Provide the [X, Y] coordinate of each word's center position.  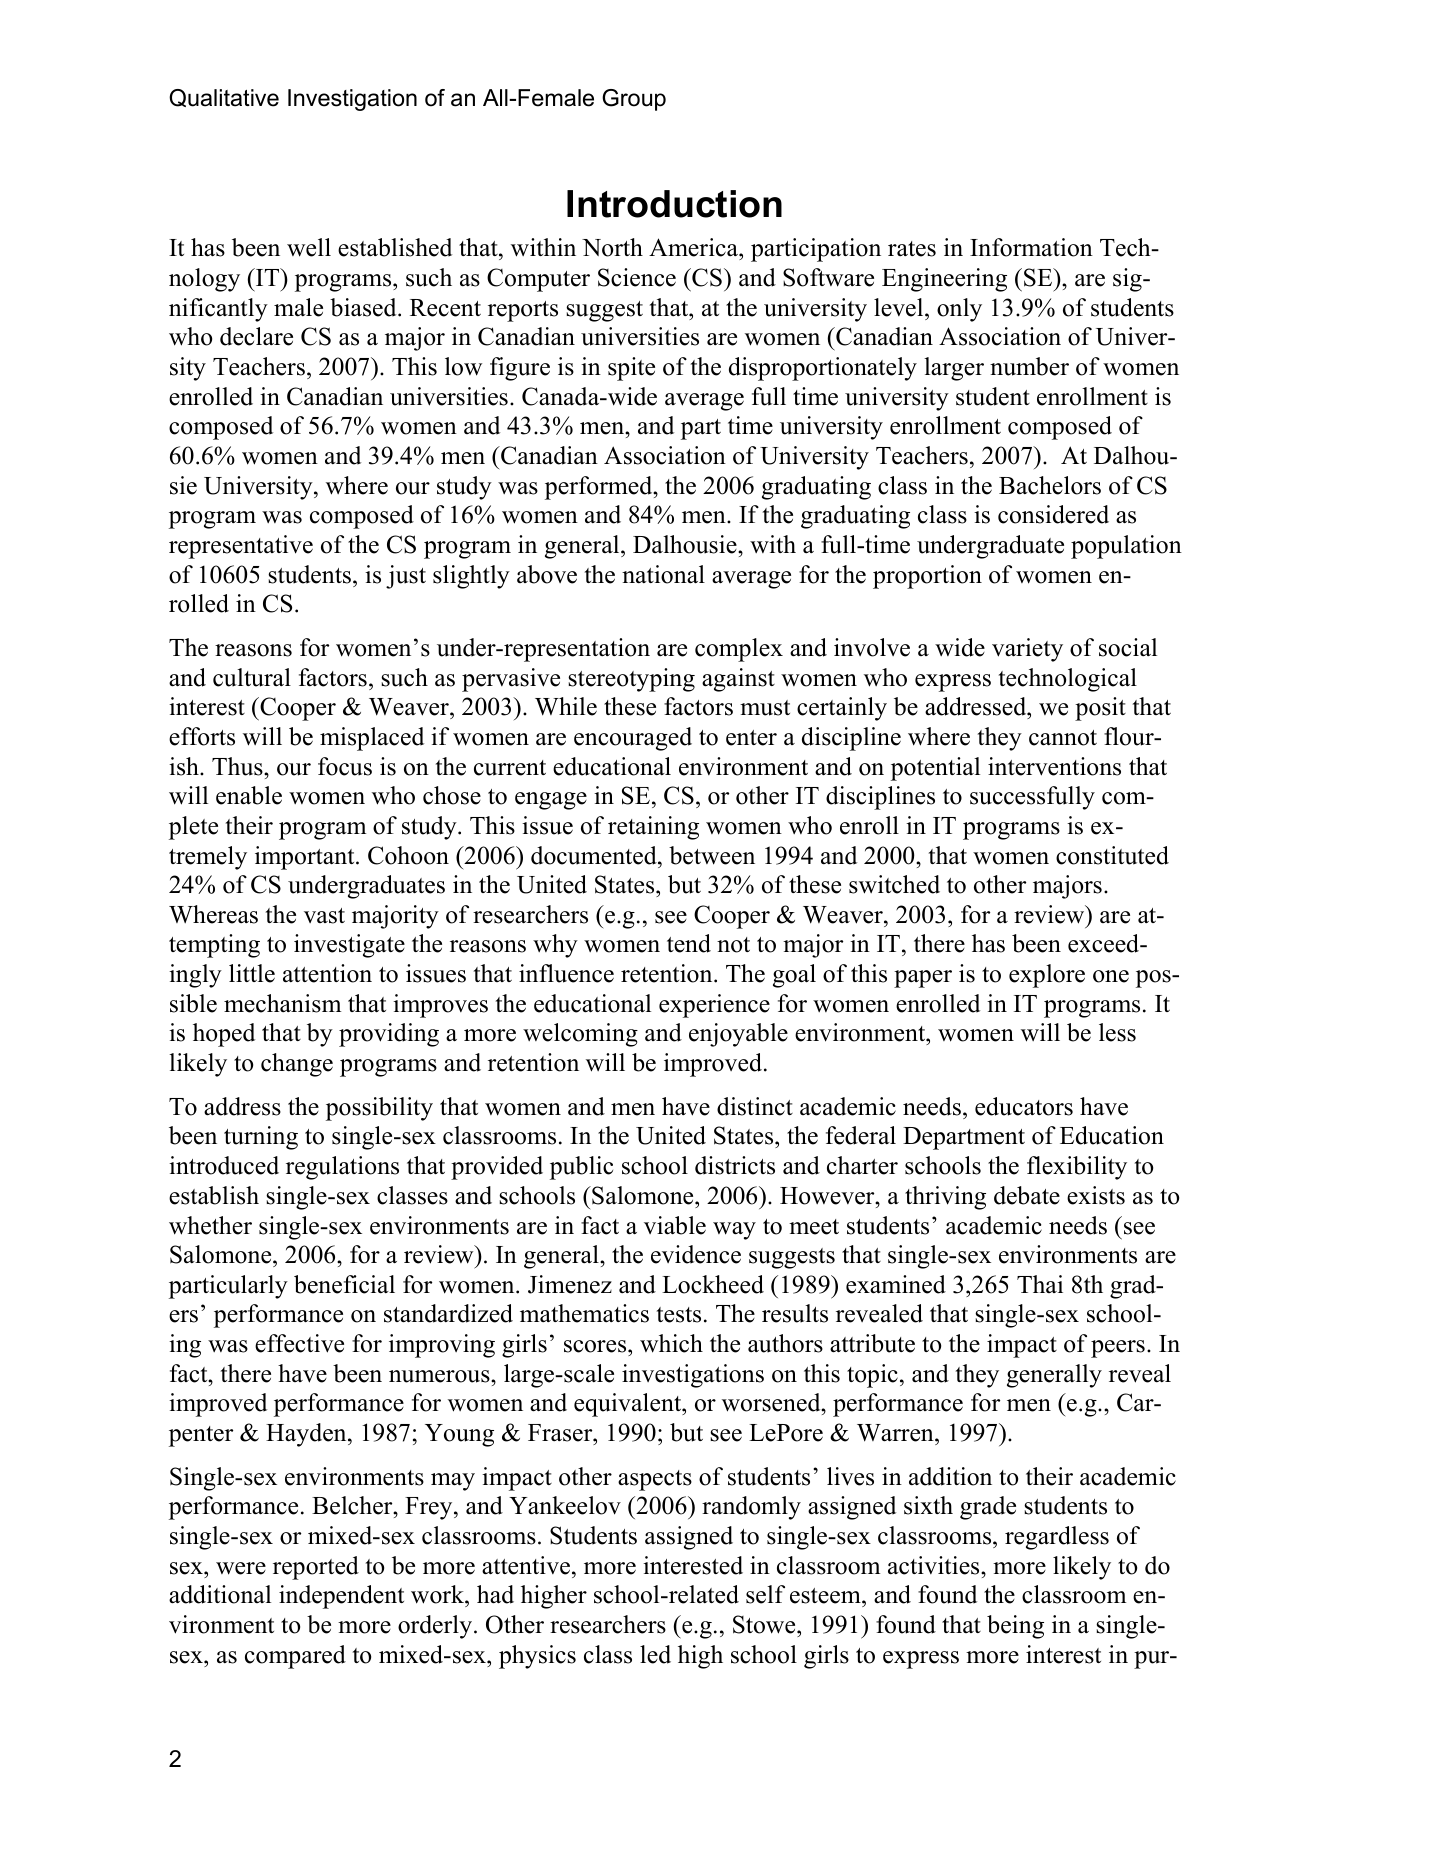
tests [679, 1315]
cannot [1063, 738]
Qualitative [224, 98]
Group [634, 100]
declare [256, 336]
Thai [1040, 1284]
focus [345, 766]
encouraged [633, 739]
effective [299, 1343]
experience [714, 1006]
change [297, 1065]
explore [1047, 976]
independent [341, 1597]
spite [631, 369]
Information [1031, 247]
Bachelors [1050, 485]
